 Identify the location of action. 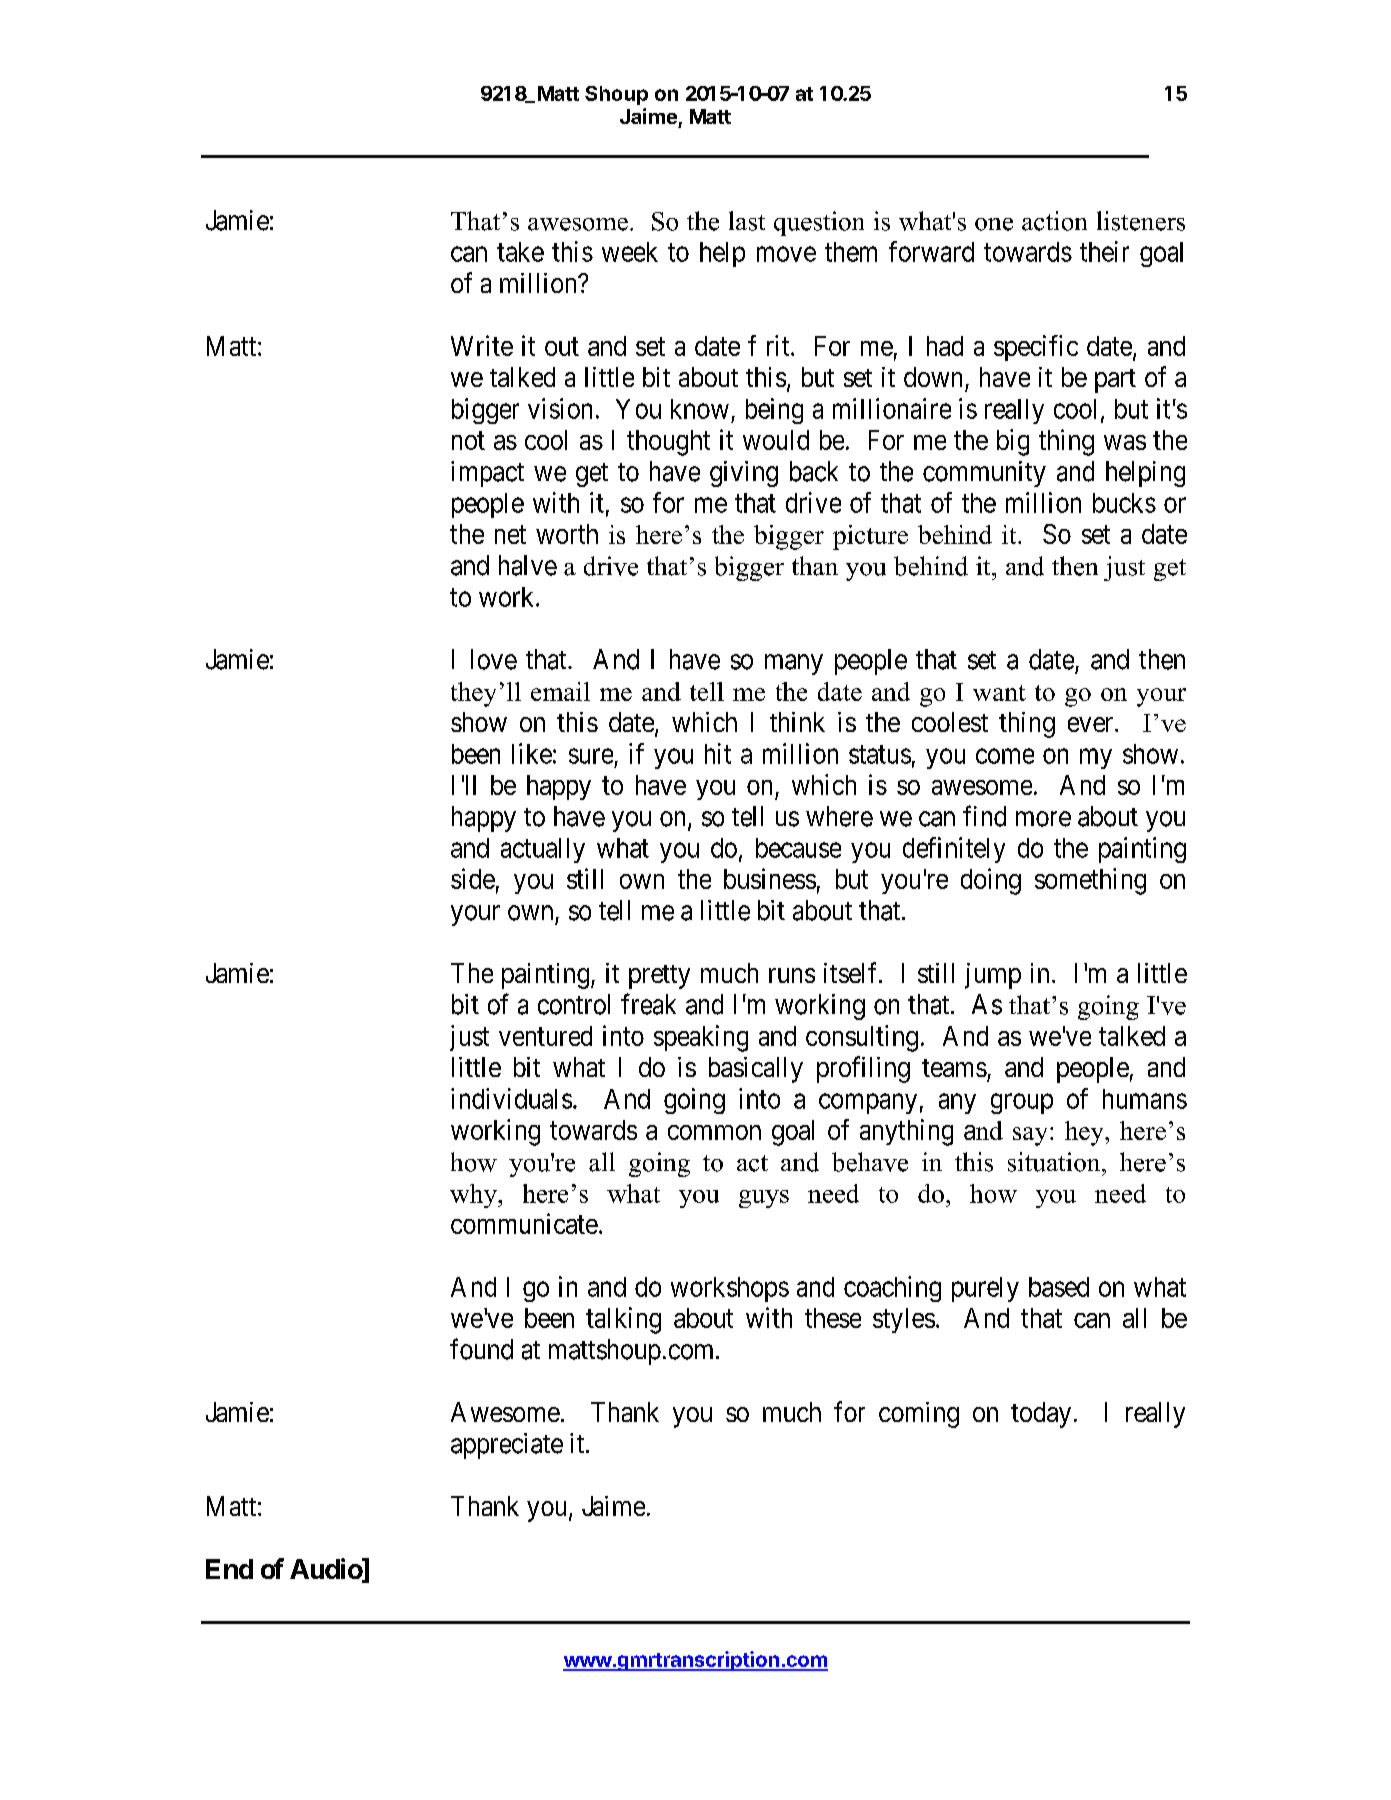
(1054, 221).
